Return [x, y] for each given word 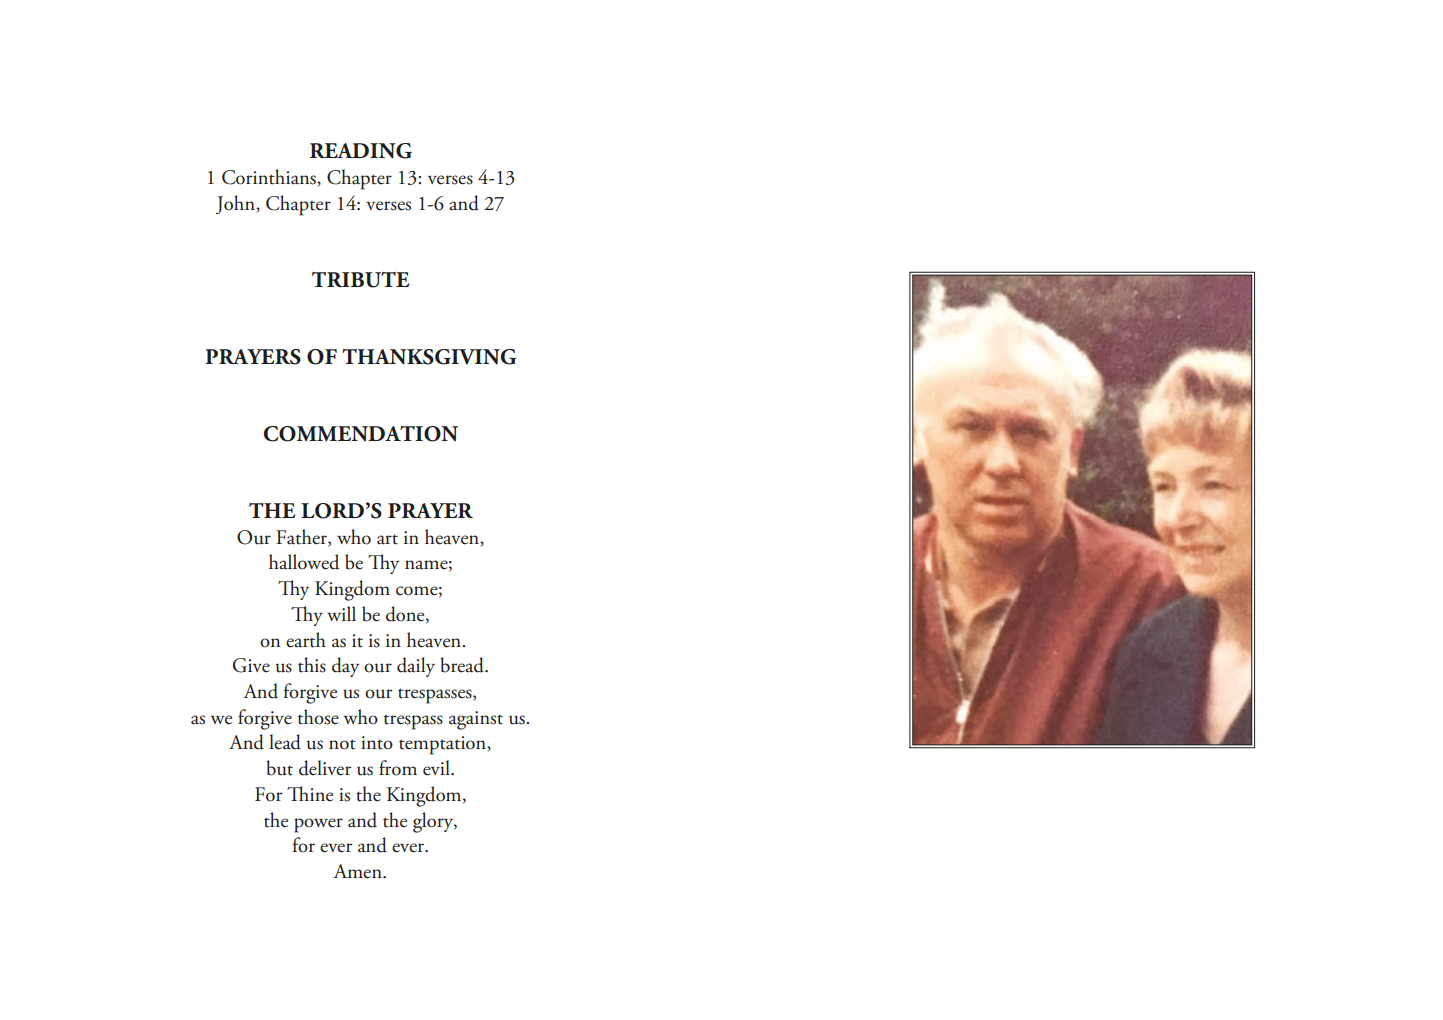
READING [361, 151]
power [318, 825]
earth [306, 640]
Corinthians [270, 178]
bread [463, 665]
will [341, 613]
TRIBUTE [360, 280]
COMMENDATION [361, 434]
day [345, 667]
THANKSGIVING [429, 357]
